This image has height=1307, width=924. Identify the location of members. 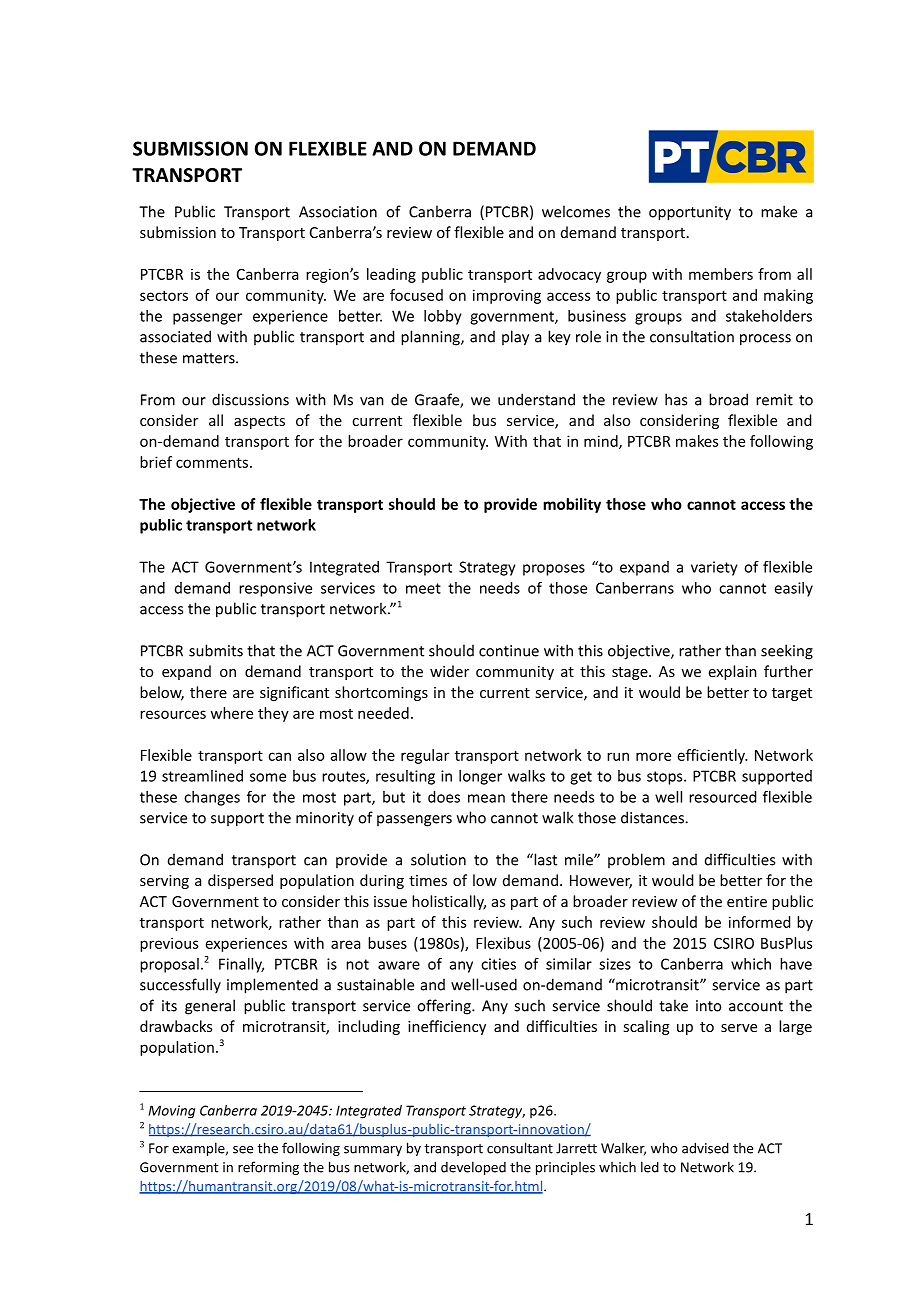
(721, 274).
